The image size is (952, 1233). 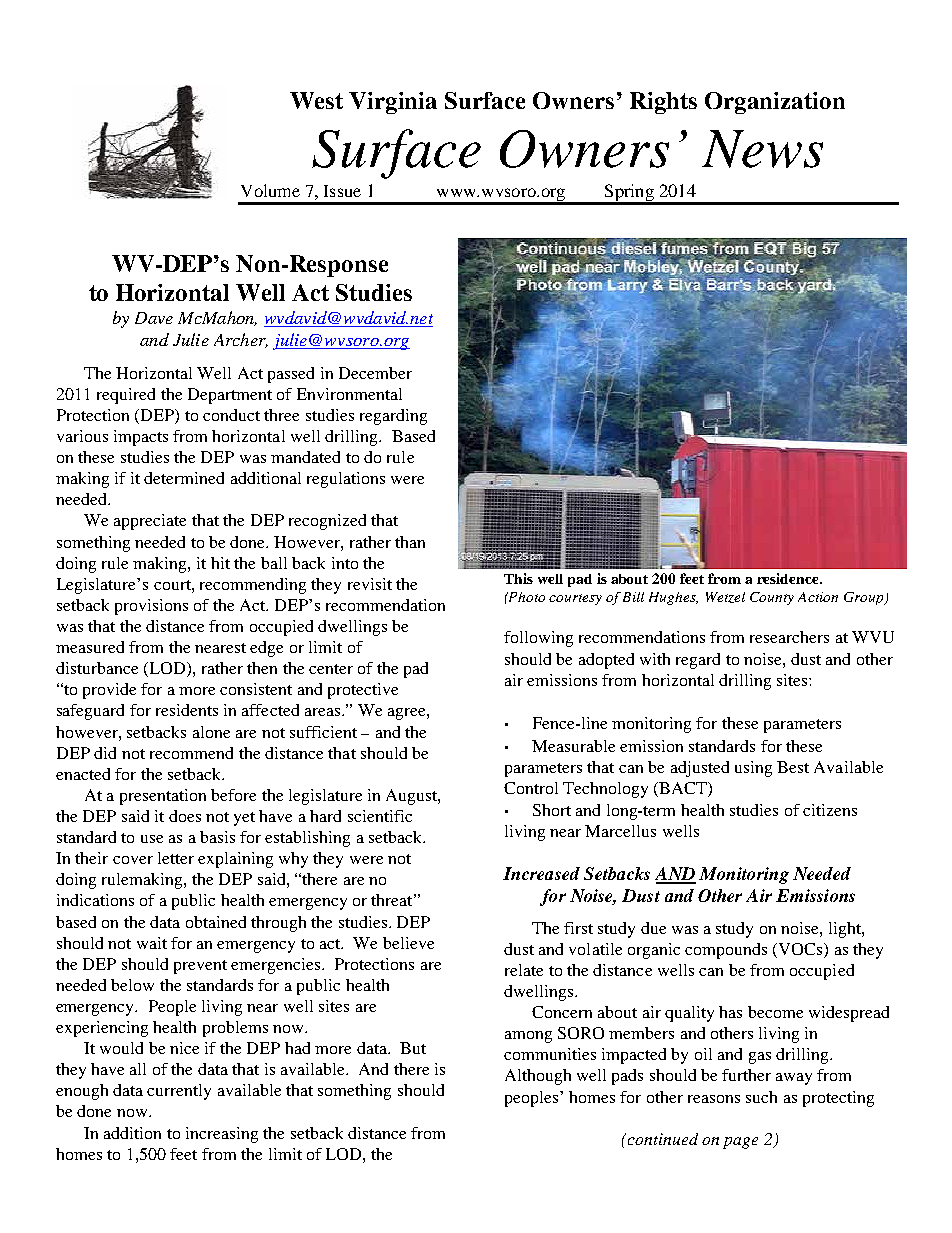 I want to click on News, so click(x=762, y=149).
